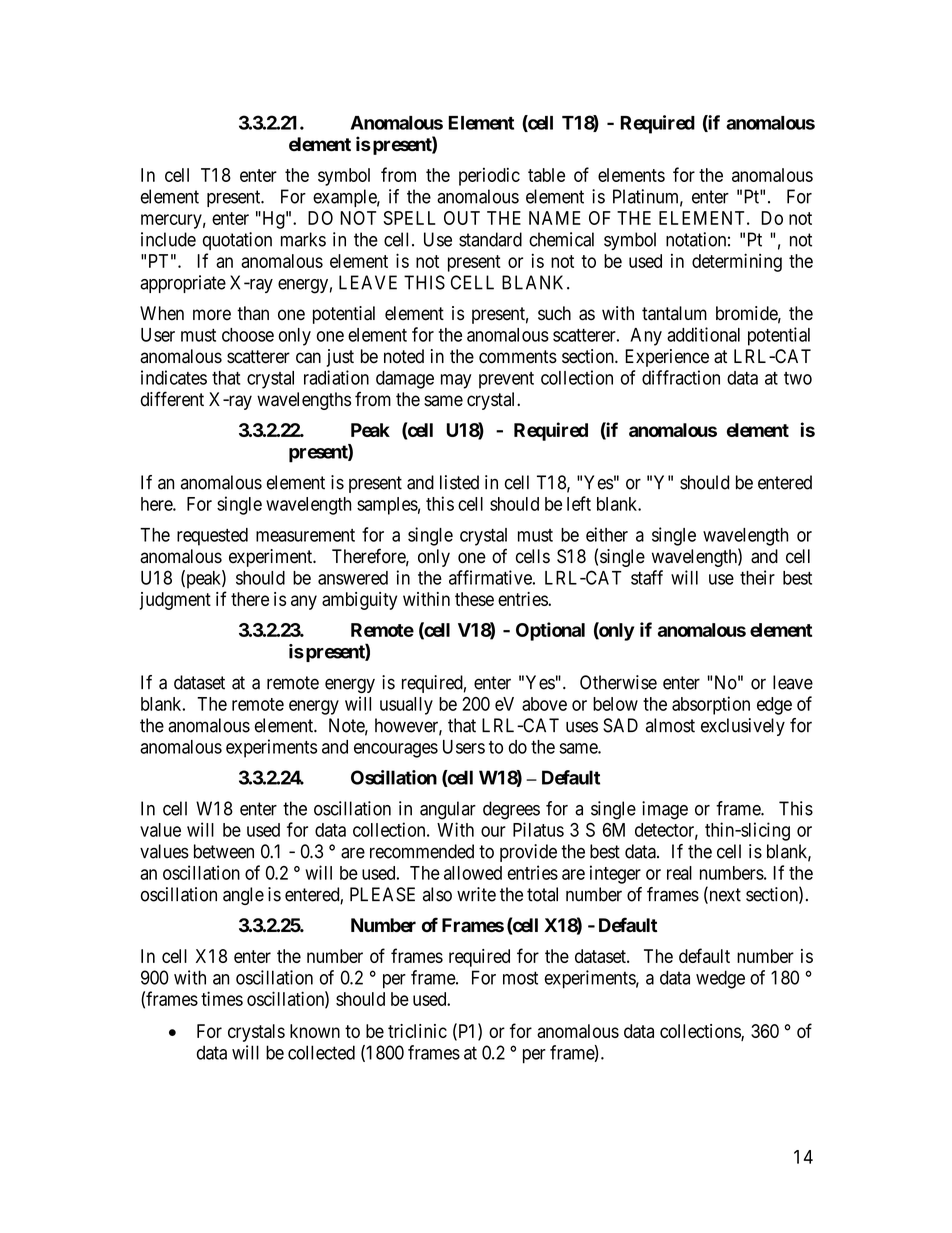 The width and height of the screenshot is (952, 1233). What do you see at coordinates (237, 241) in the screenshot?
I see `quotation` at bounding box center [237, 241].
